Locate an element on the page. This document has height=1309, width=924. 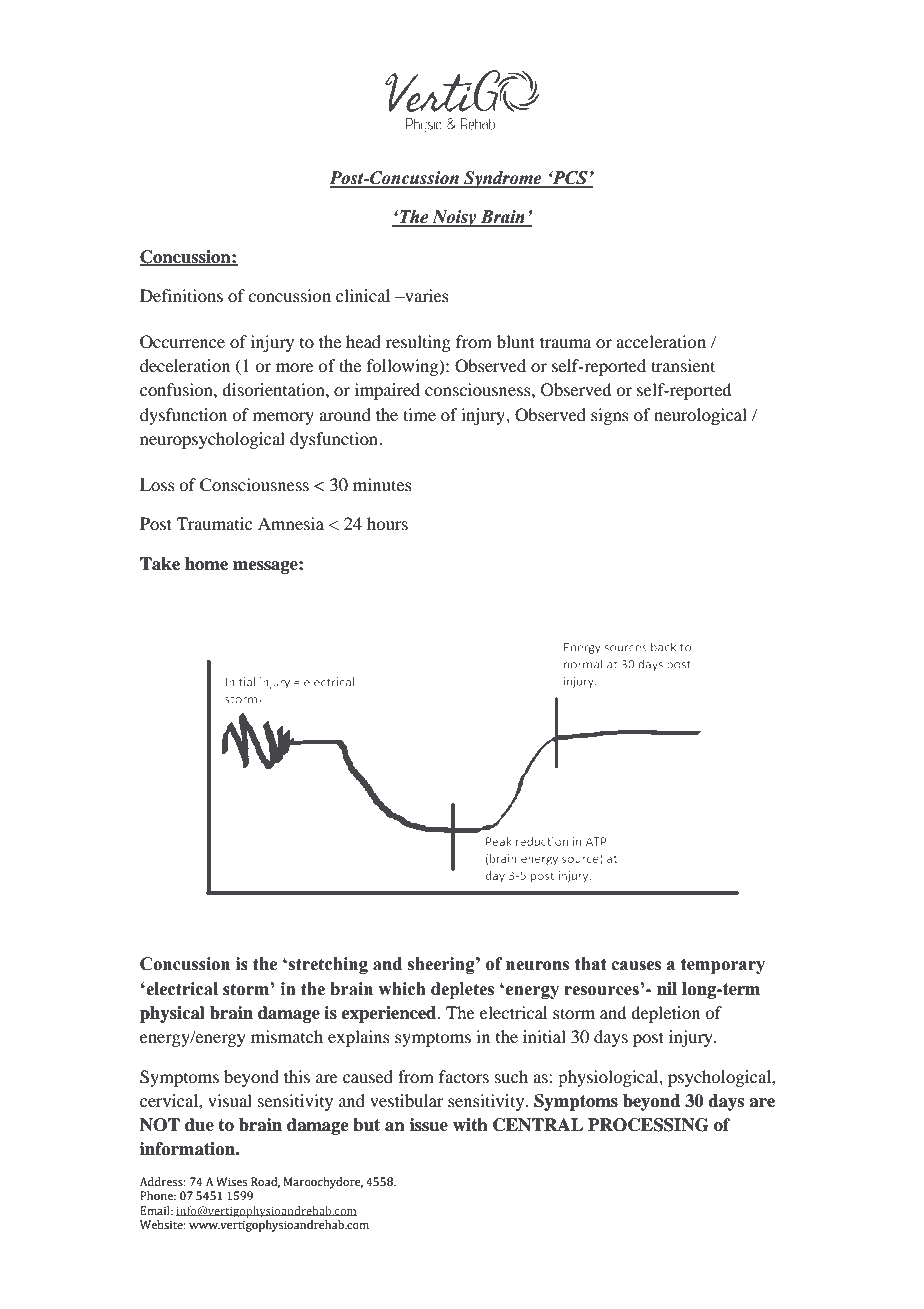
visual is located at coordinates (230, 1100).
